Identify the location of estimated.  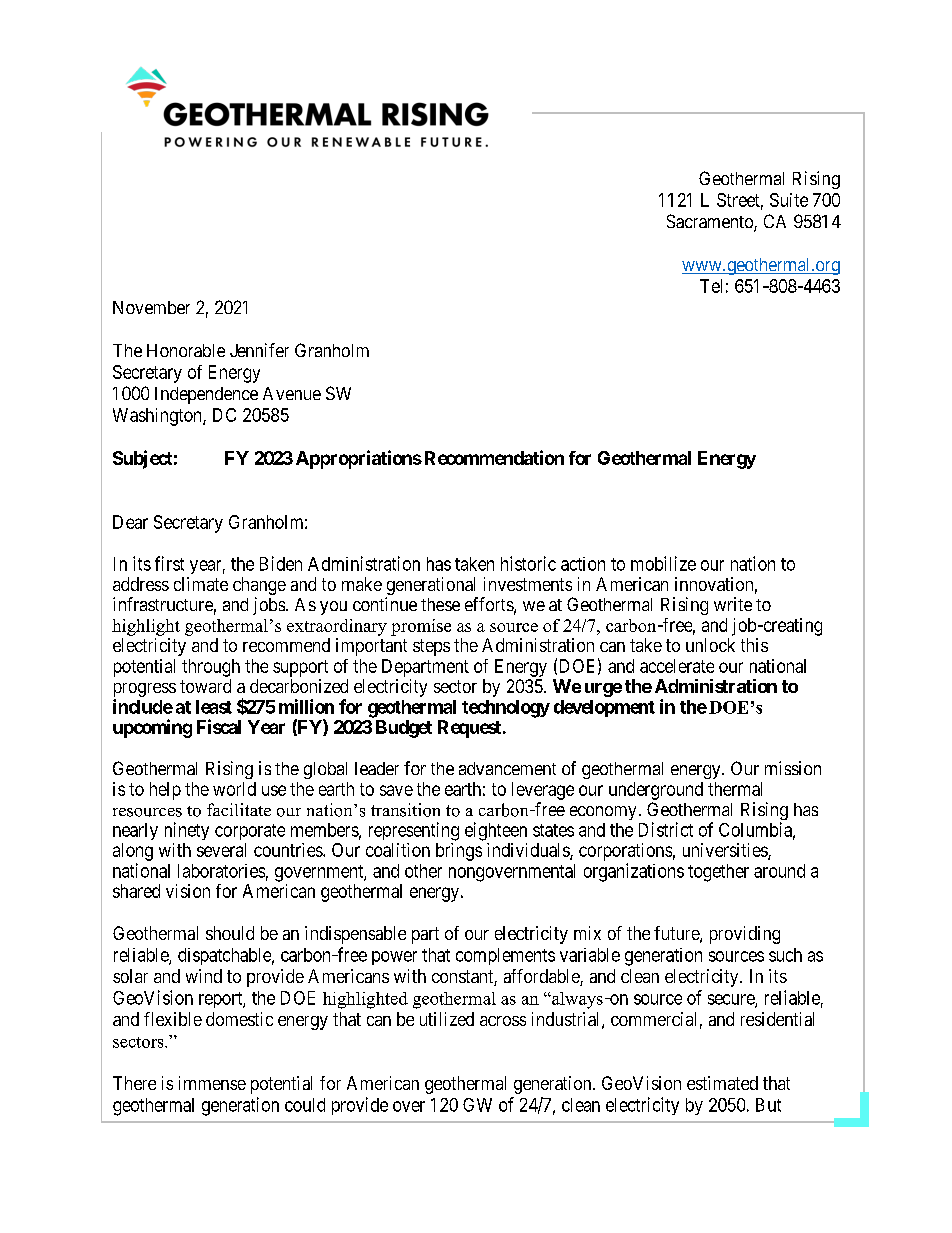
(722, 1083).
